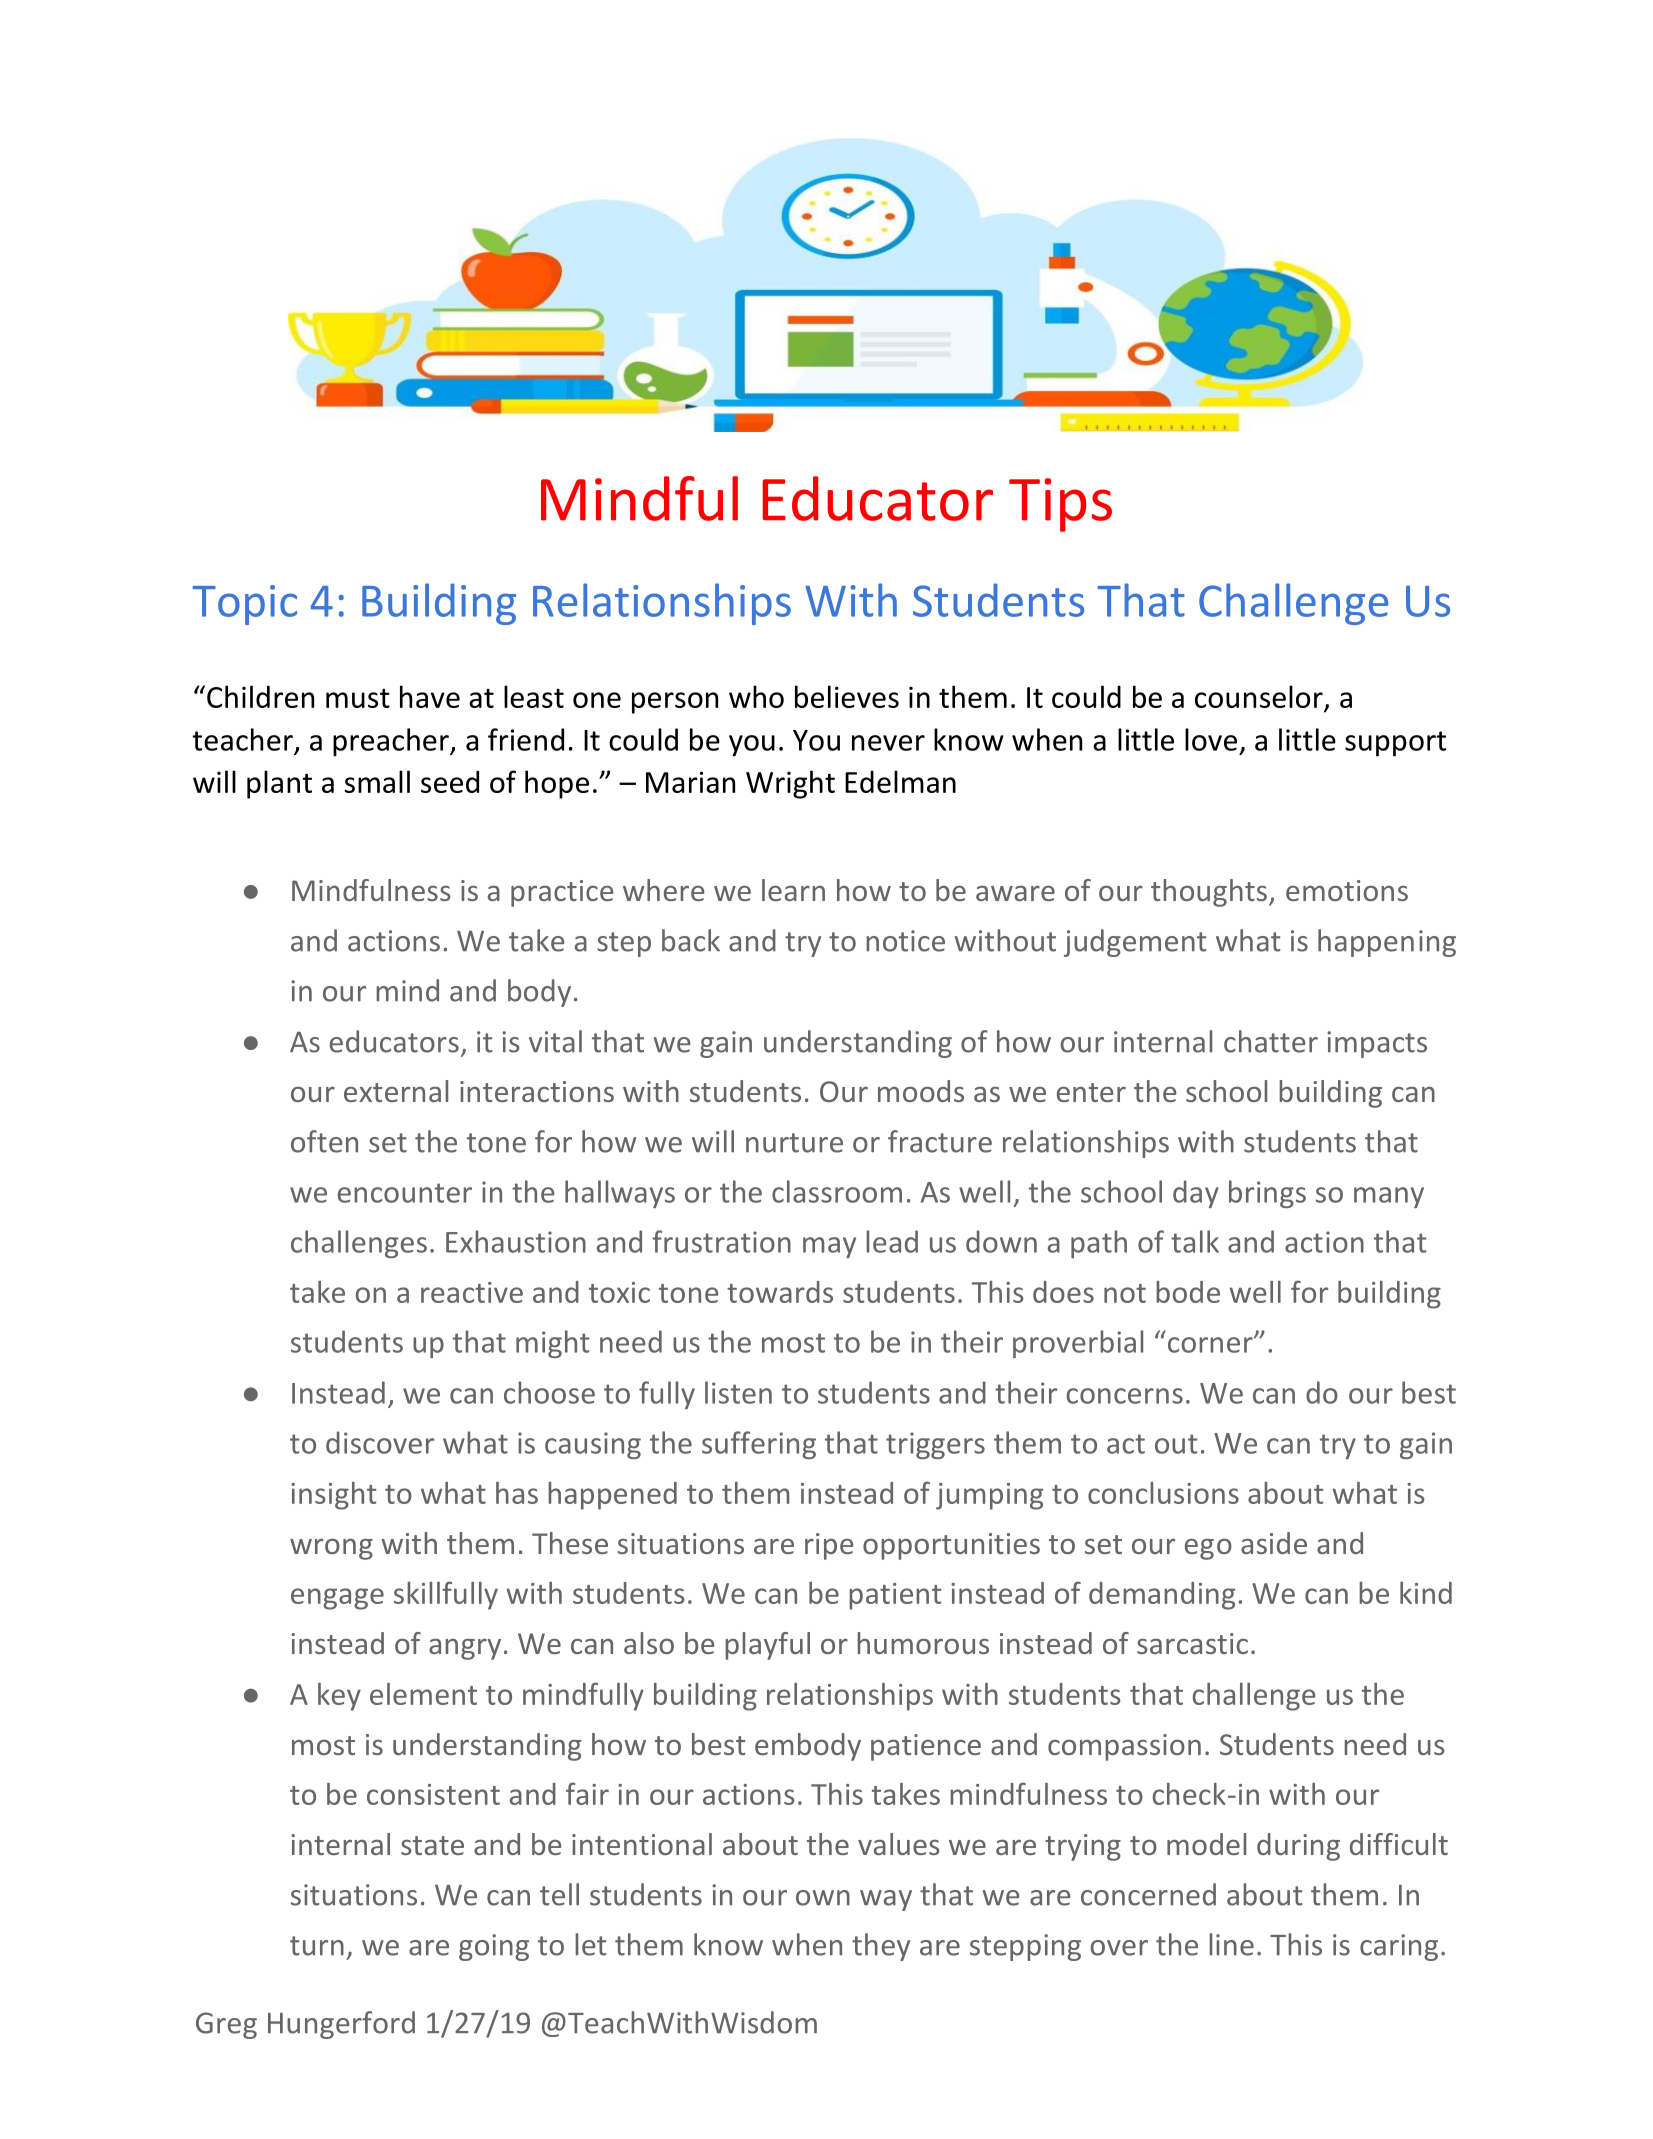  Describe the element at coordinates (1274, 1543) in the screenshot. I see `aside` at that location.
